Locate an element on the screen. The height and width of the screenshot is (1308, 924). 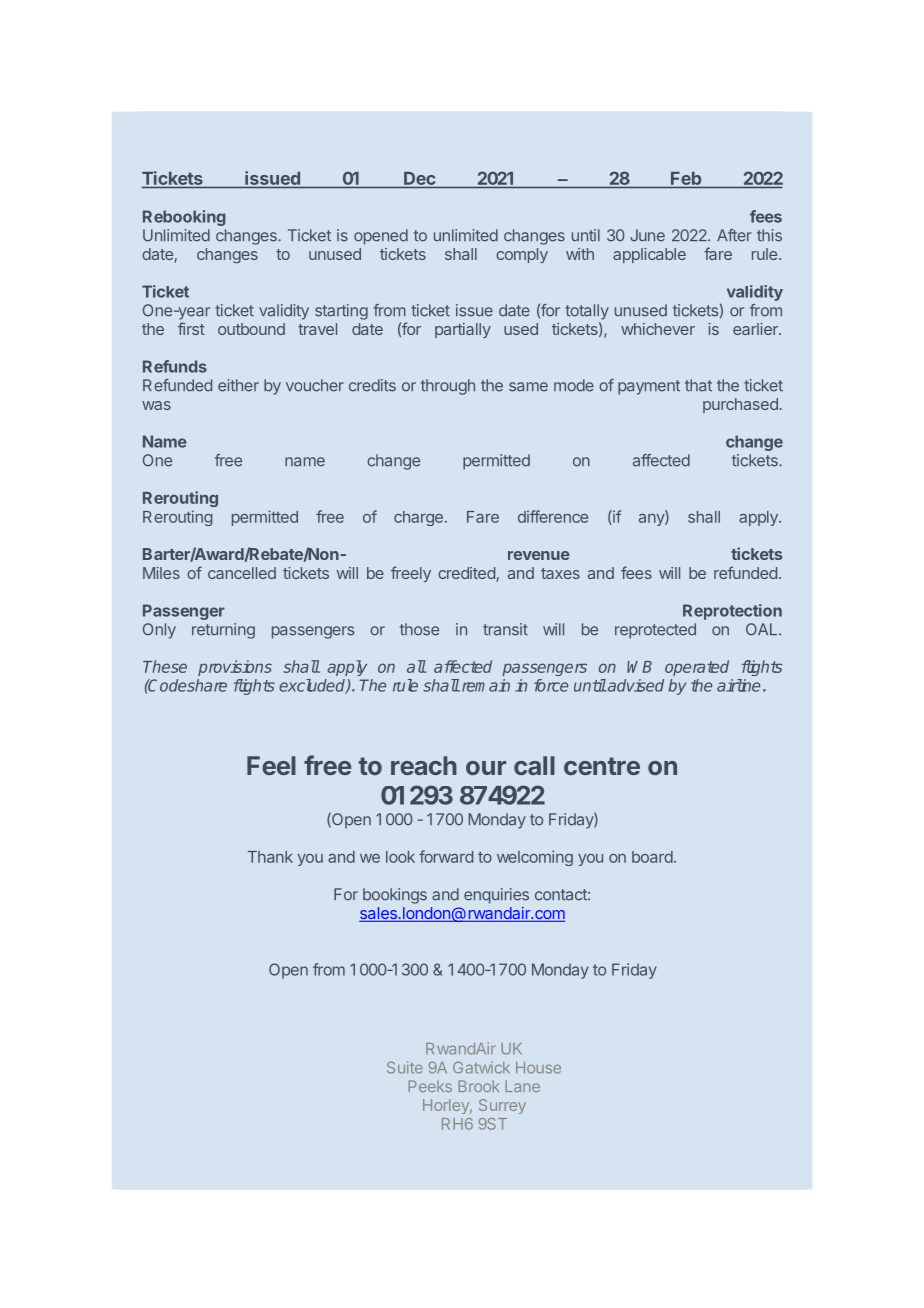
forward is located at coordinates (446, 856).
